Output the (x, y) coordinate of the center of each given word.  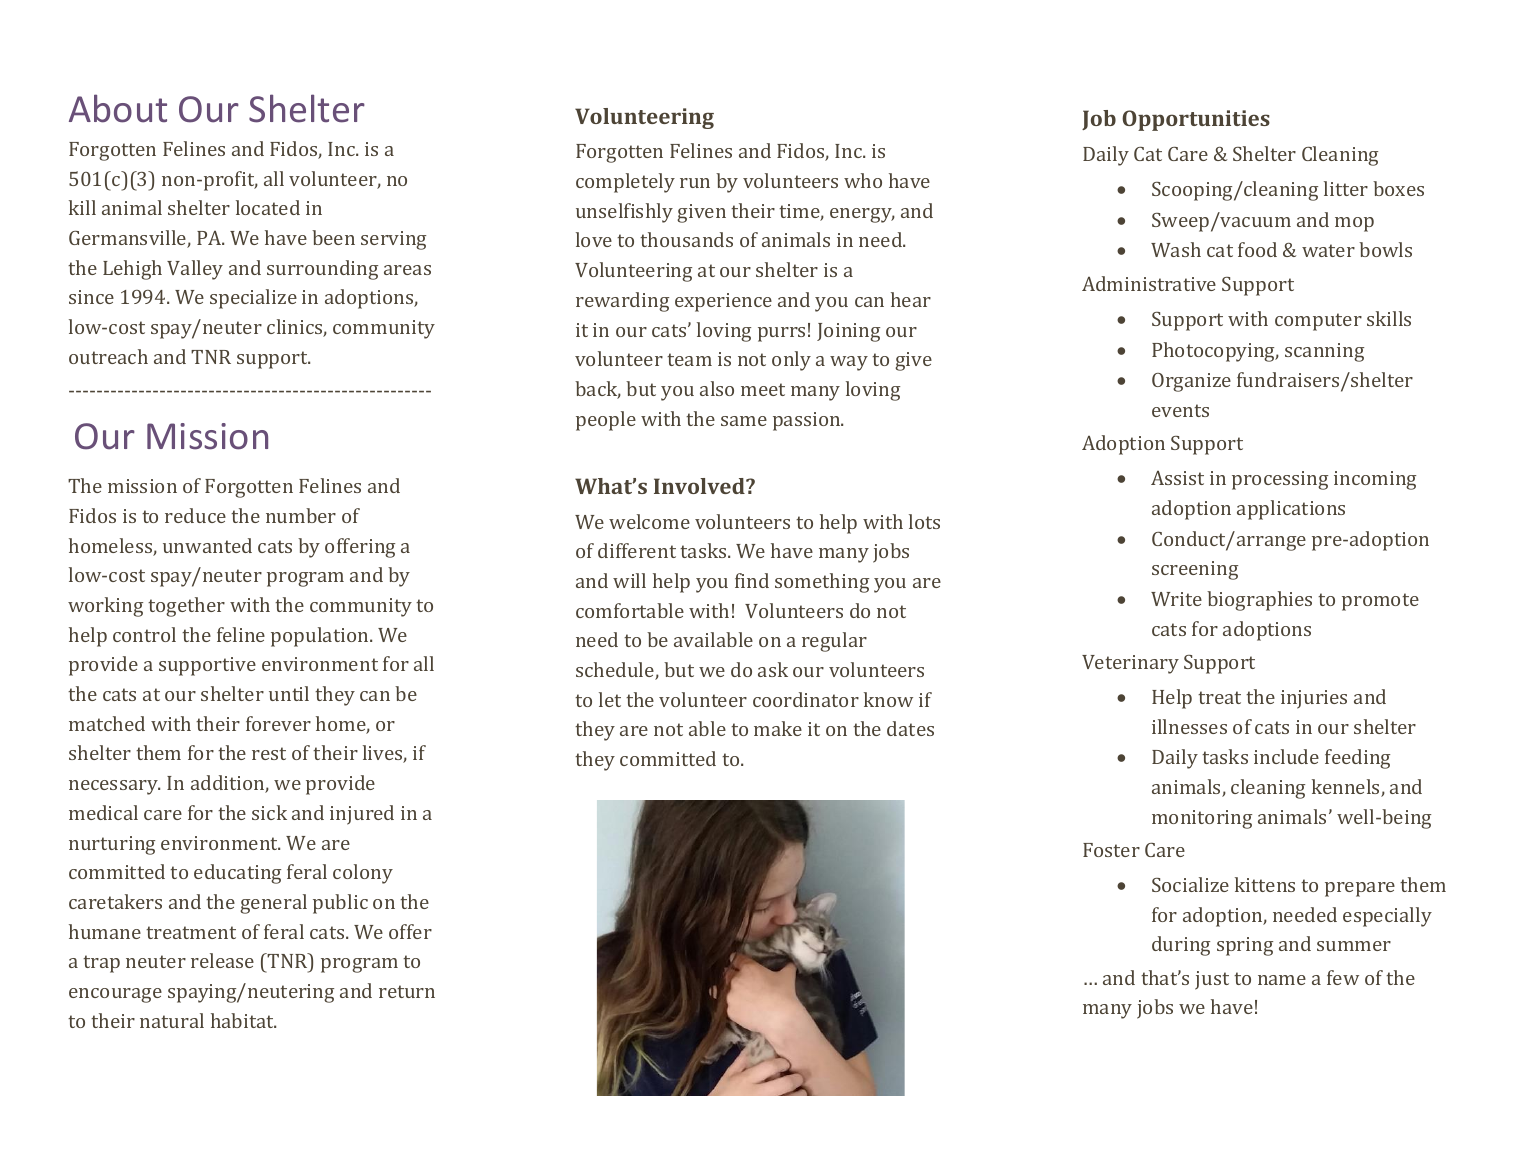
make (778, 728)
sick (269, 812)
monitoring (1202, 819)
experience (723, 302)
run (695, 183)
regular (834, 642)
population (321, 637)
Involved (700, 486)
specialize (253, 299)
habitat (243, 1020)
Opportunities (1196, 120)
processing (1280, 480)
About (118, 108)
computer (1318, 322)
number (301, 515)
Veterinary (1130, 664)
